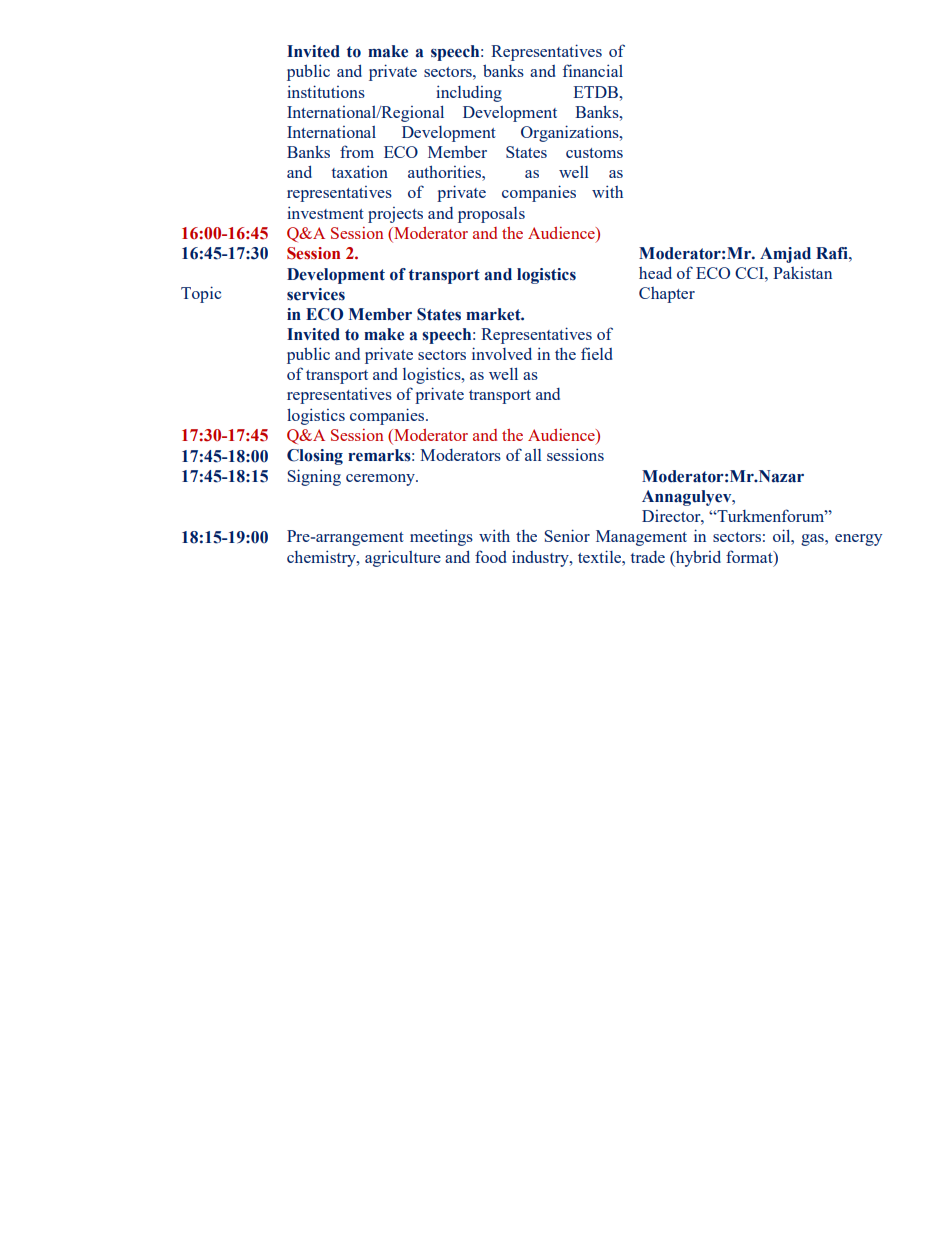  I want to click on Pakistan, so click(802, 273).
